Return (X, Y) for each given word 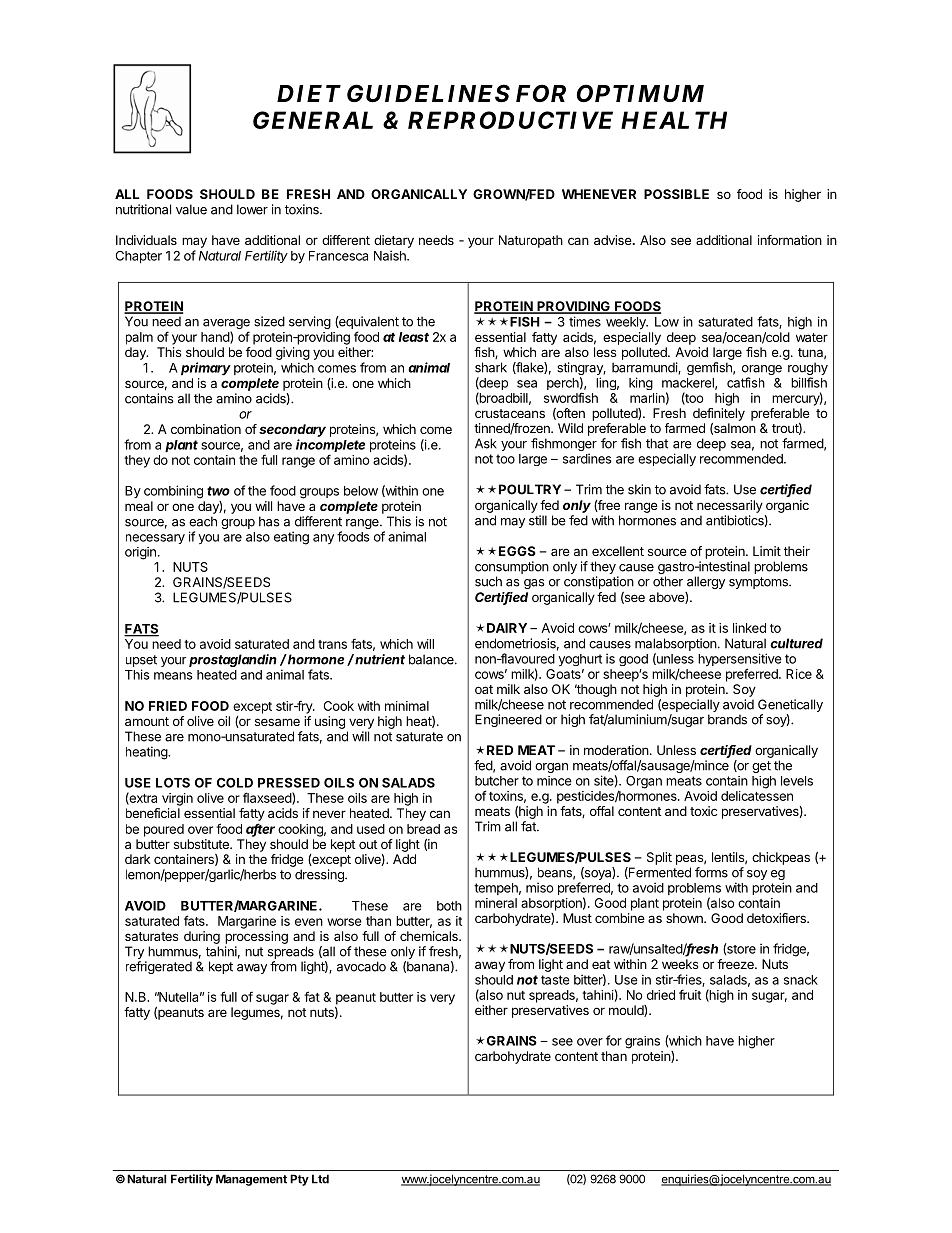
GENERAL (313, 120)
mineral (496, 903)
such (488, 581)
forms (711, 872)
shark (491, 367)
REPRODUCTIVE (510, 120)
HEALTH (674, 120)
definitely (719, 414)
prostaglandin (233, 660)
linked (749, 628)
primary (206, 369)
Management (251, 1180)
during (202, 937)
